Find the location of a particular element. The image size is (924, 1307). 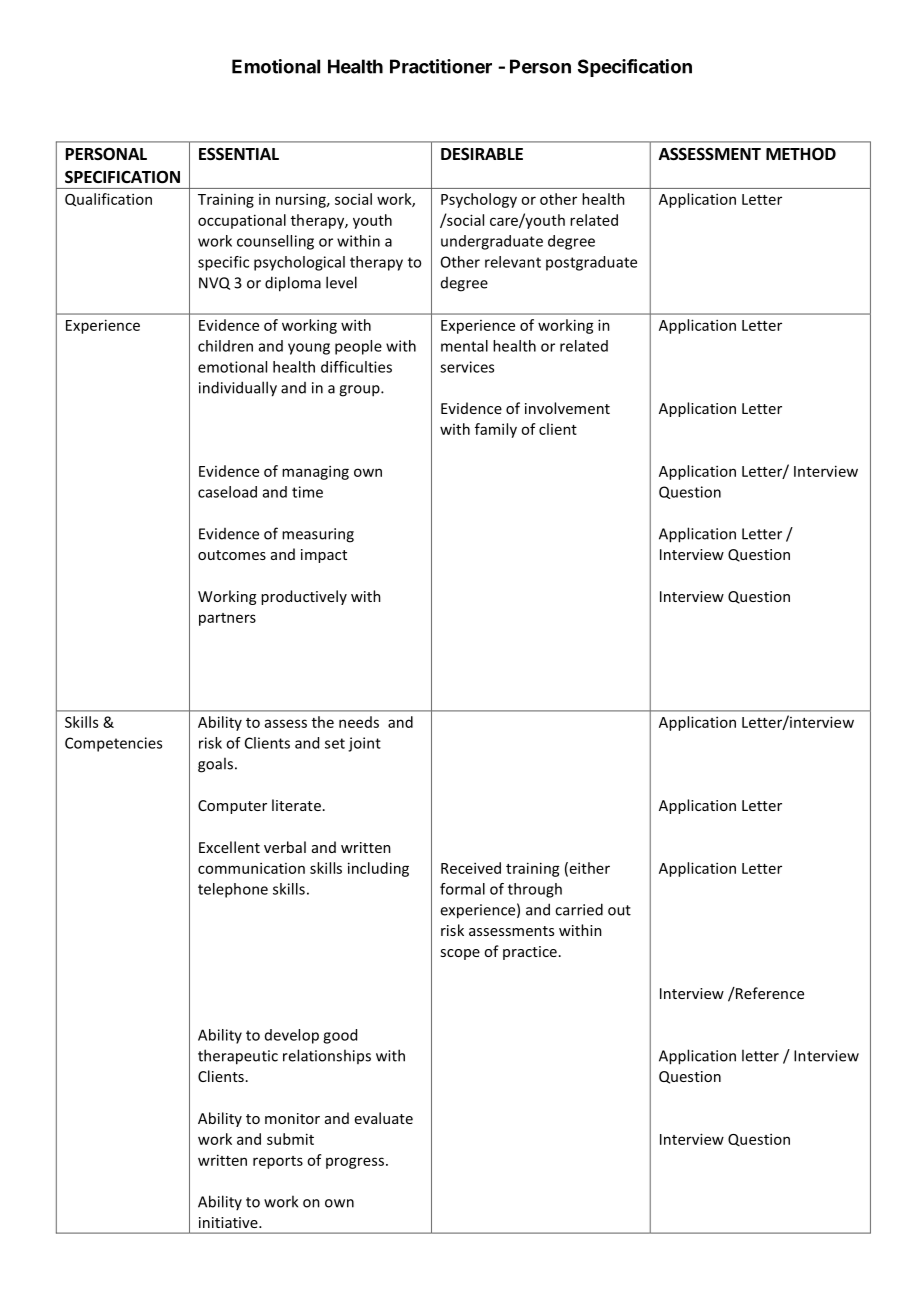

progress is located at coordinates (355, 1163).
